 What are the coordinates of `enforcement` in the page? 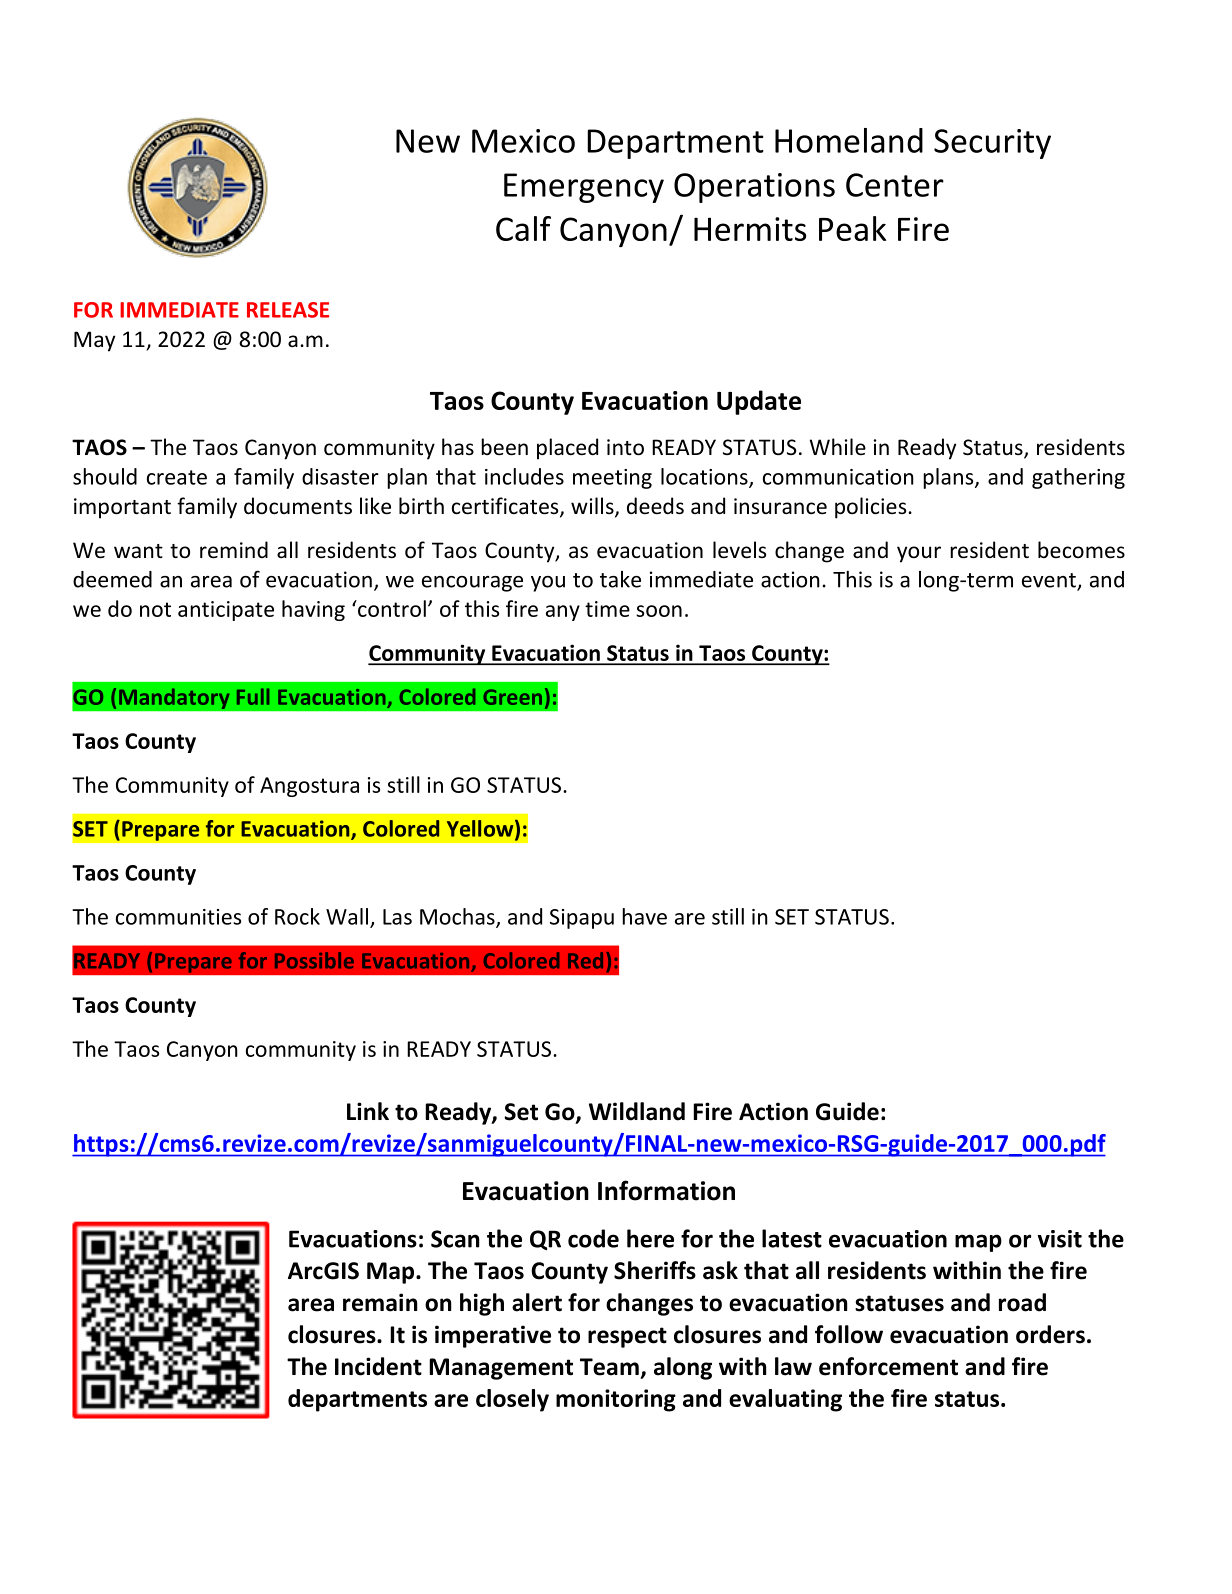 It's located at (888, 1366).
